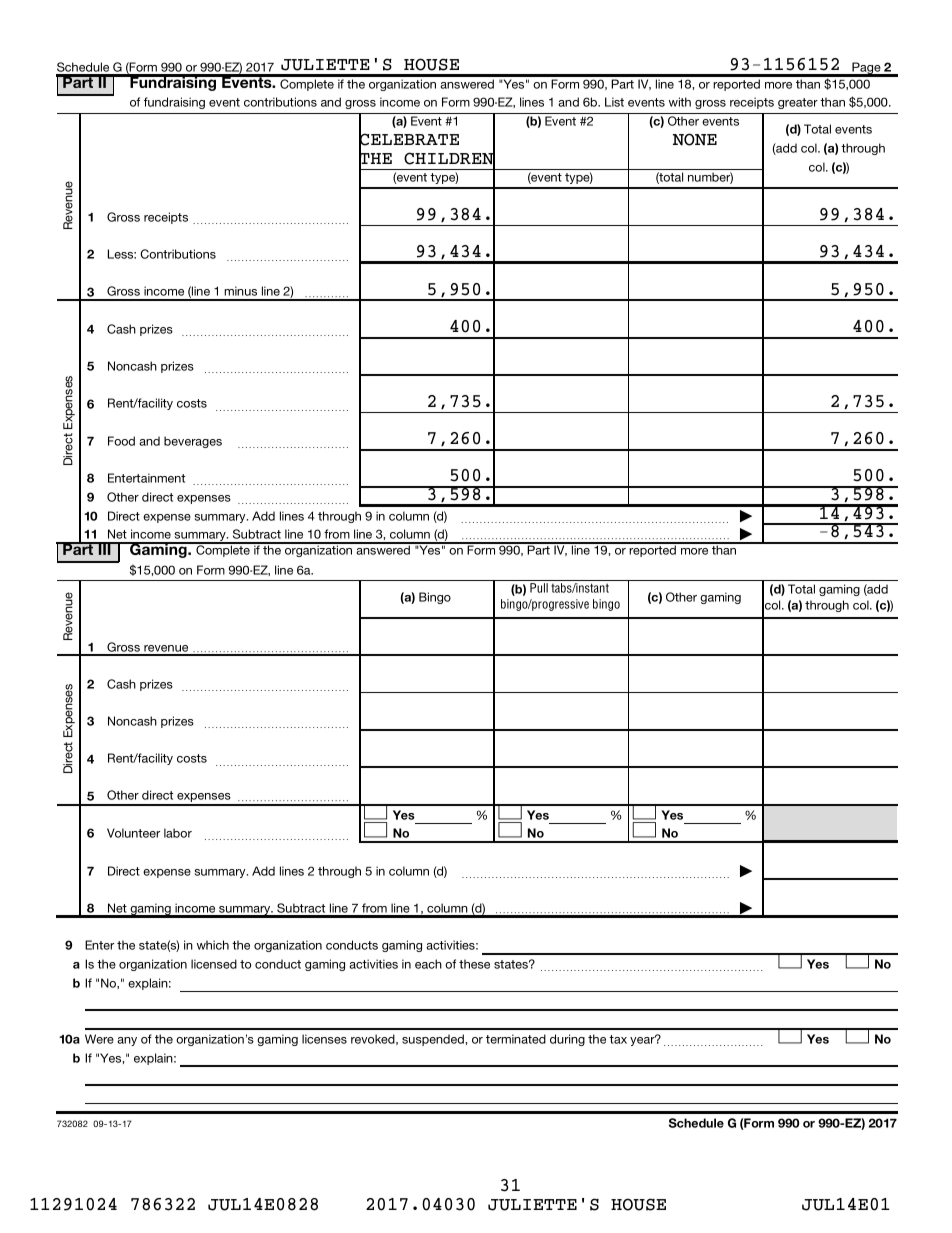  What do you see at coordinates (409, 140) in the screenshot?
I see `CELEBRATE` at bounding box center [409, 140].
